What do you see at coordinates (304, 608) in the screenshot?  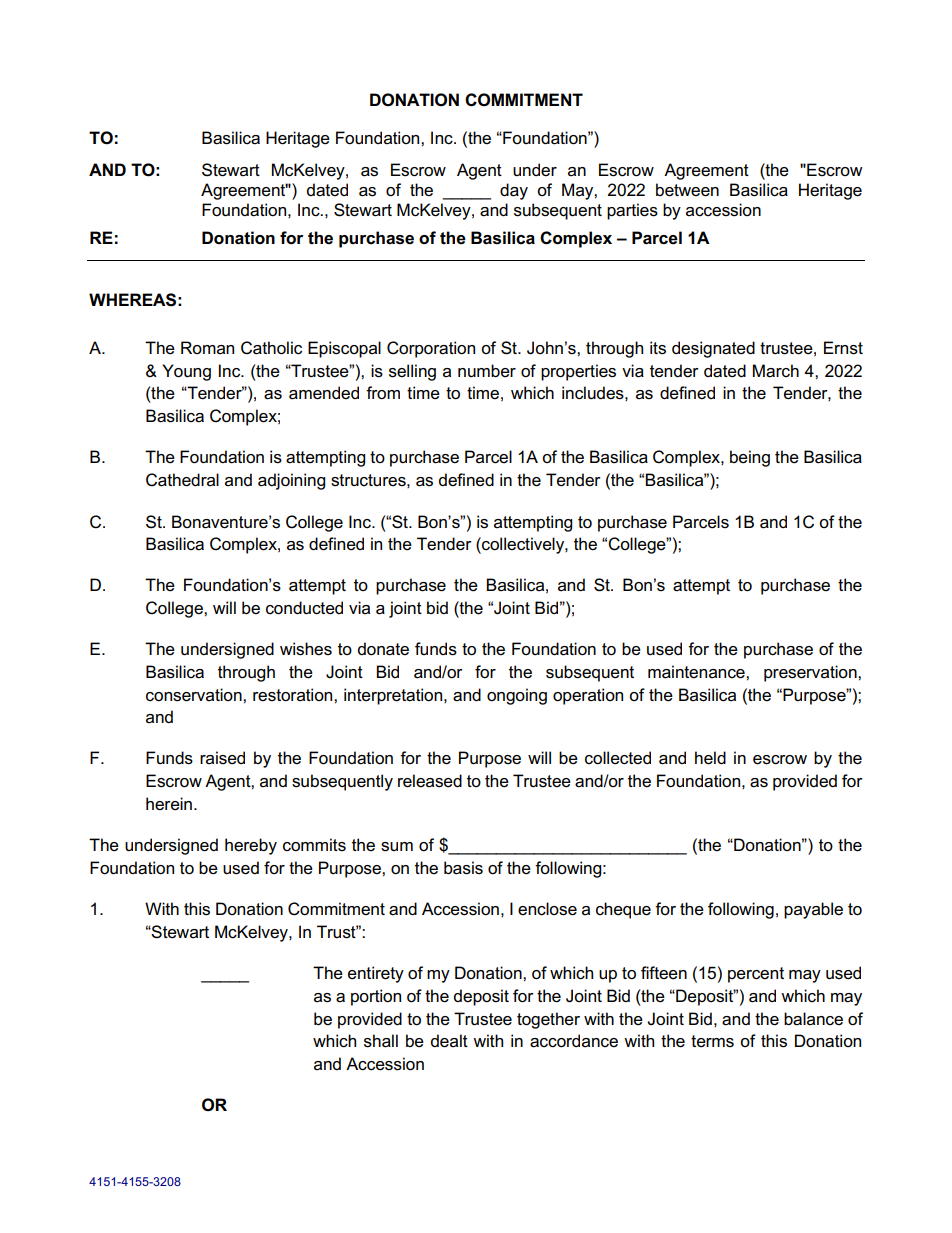 I see `conducted` at bounding box center [304, 608].
